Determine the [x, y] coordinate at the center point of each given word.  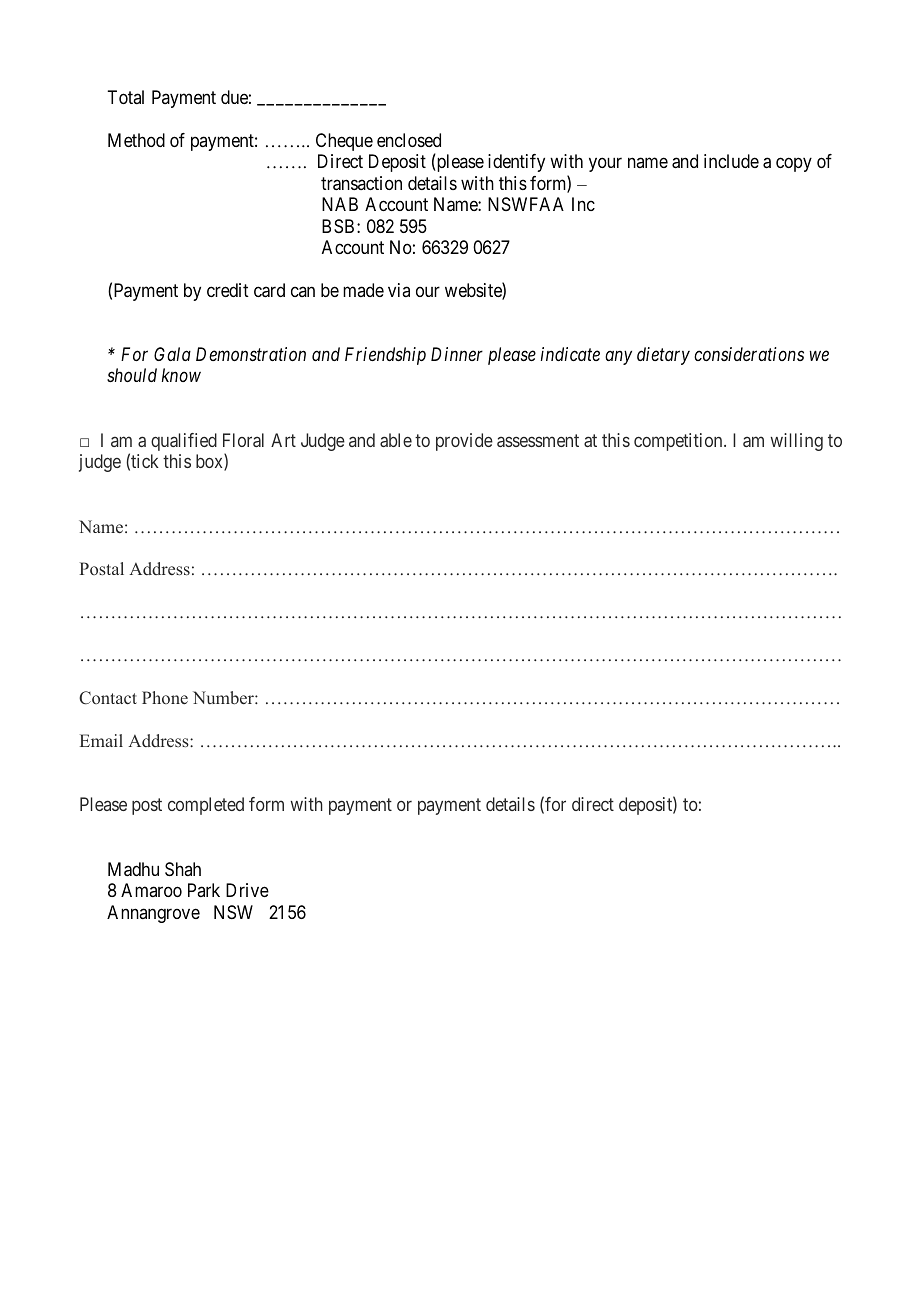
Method [136, 140]
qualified [184, 442]
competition [679, 442]
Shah [183, 869]
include [731, 161]
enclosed [409, 140]
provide [464, 442]
